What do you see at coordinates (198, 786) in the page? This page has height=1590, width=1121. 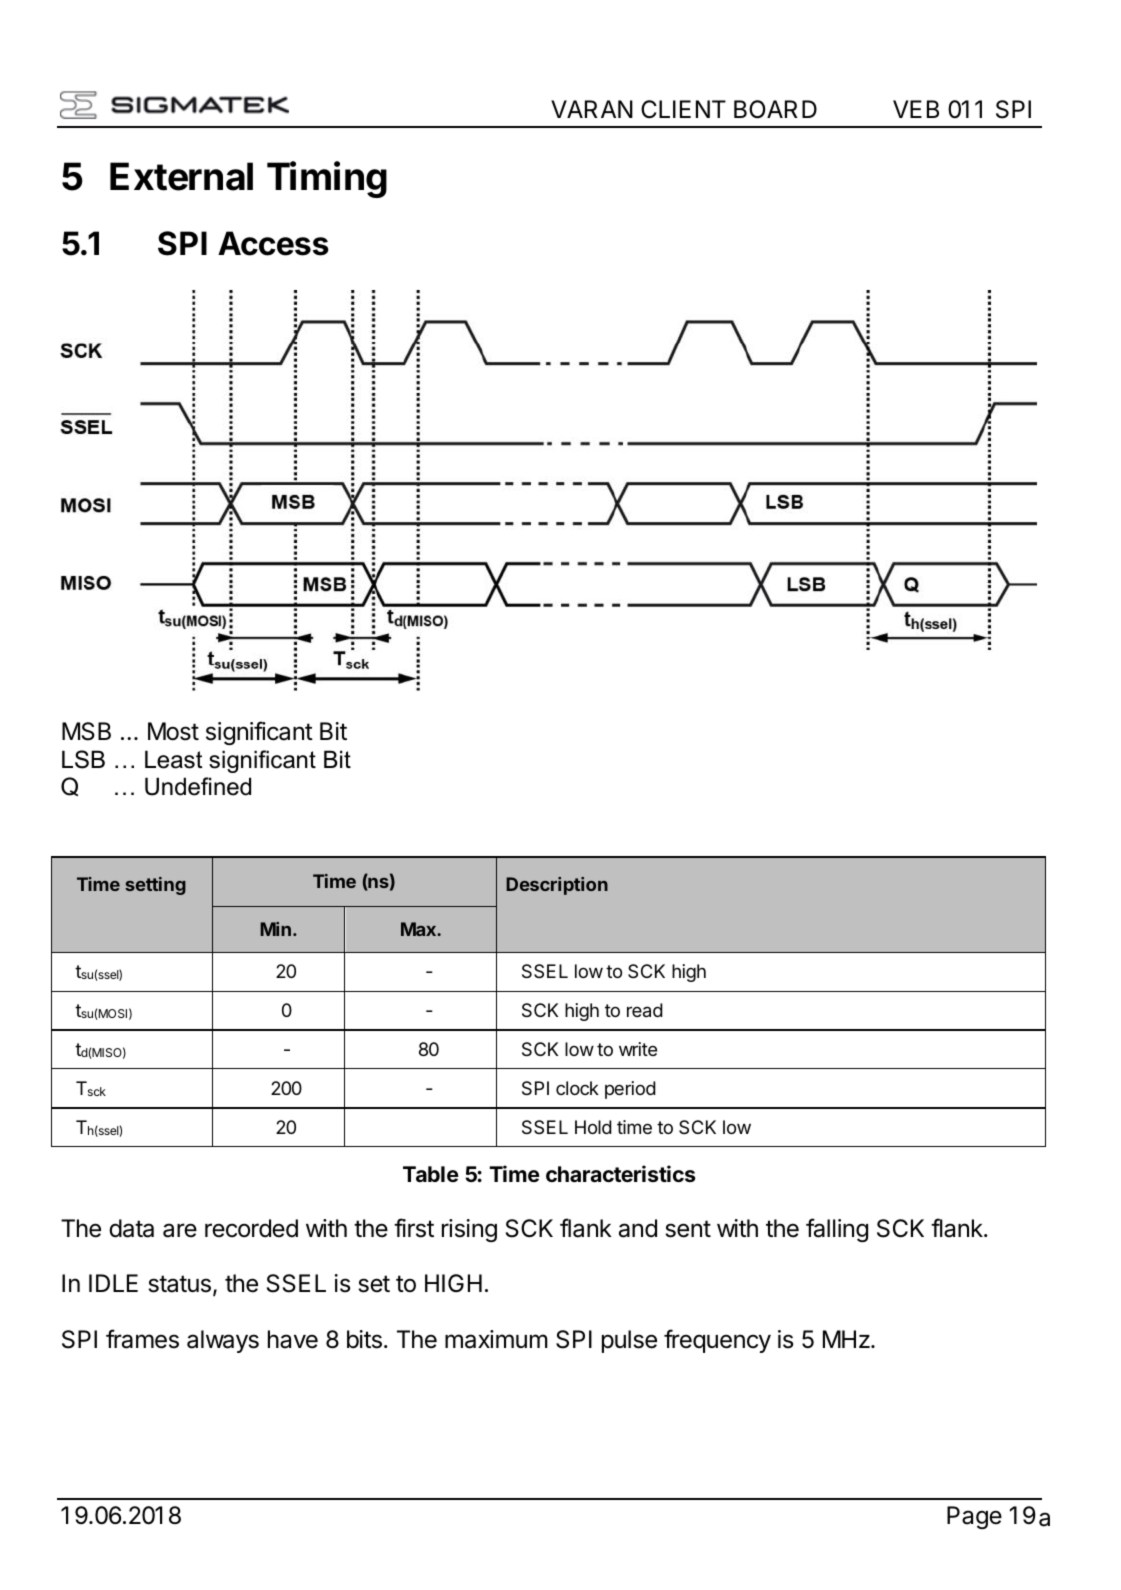 I see `Undefined` at bounding box center [198, 786].
